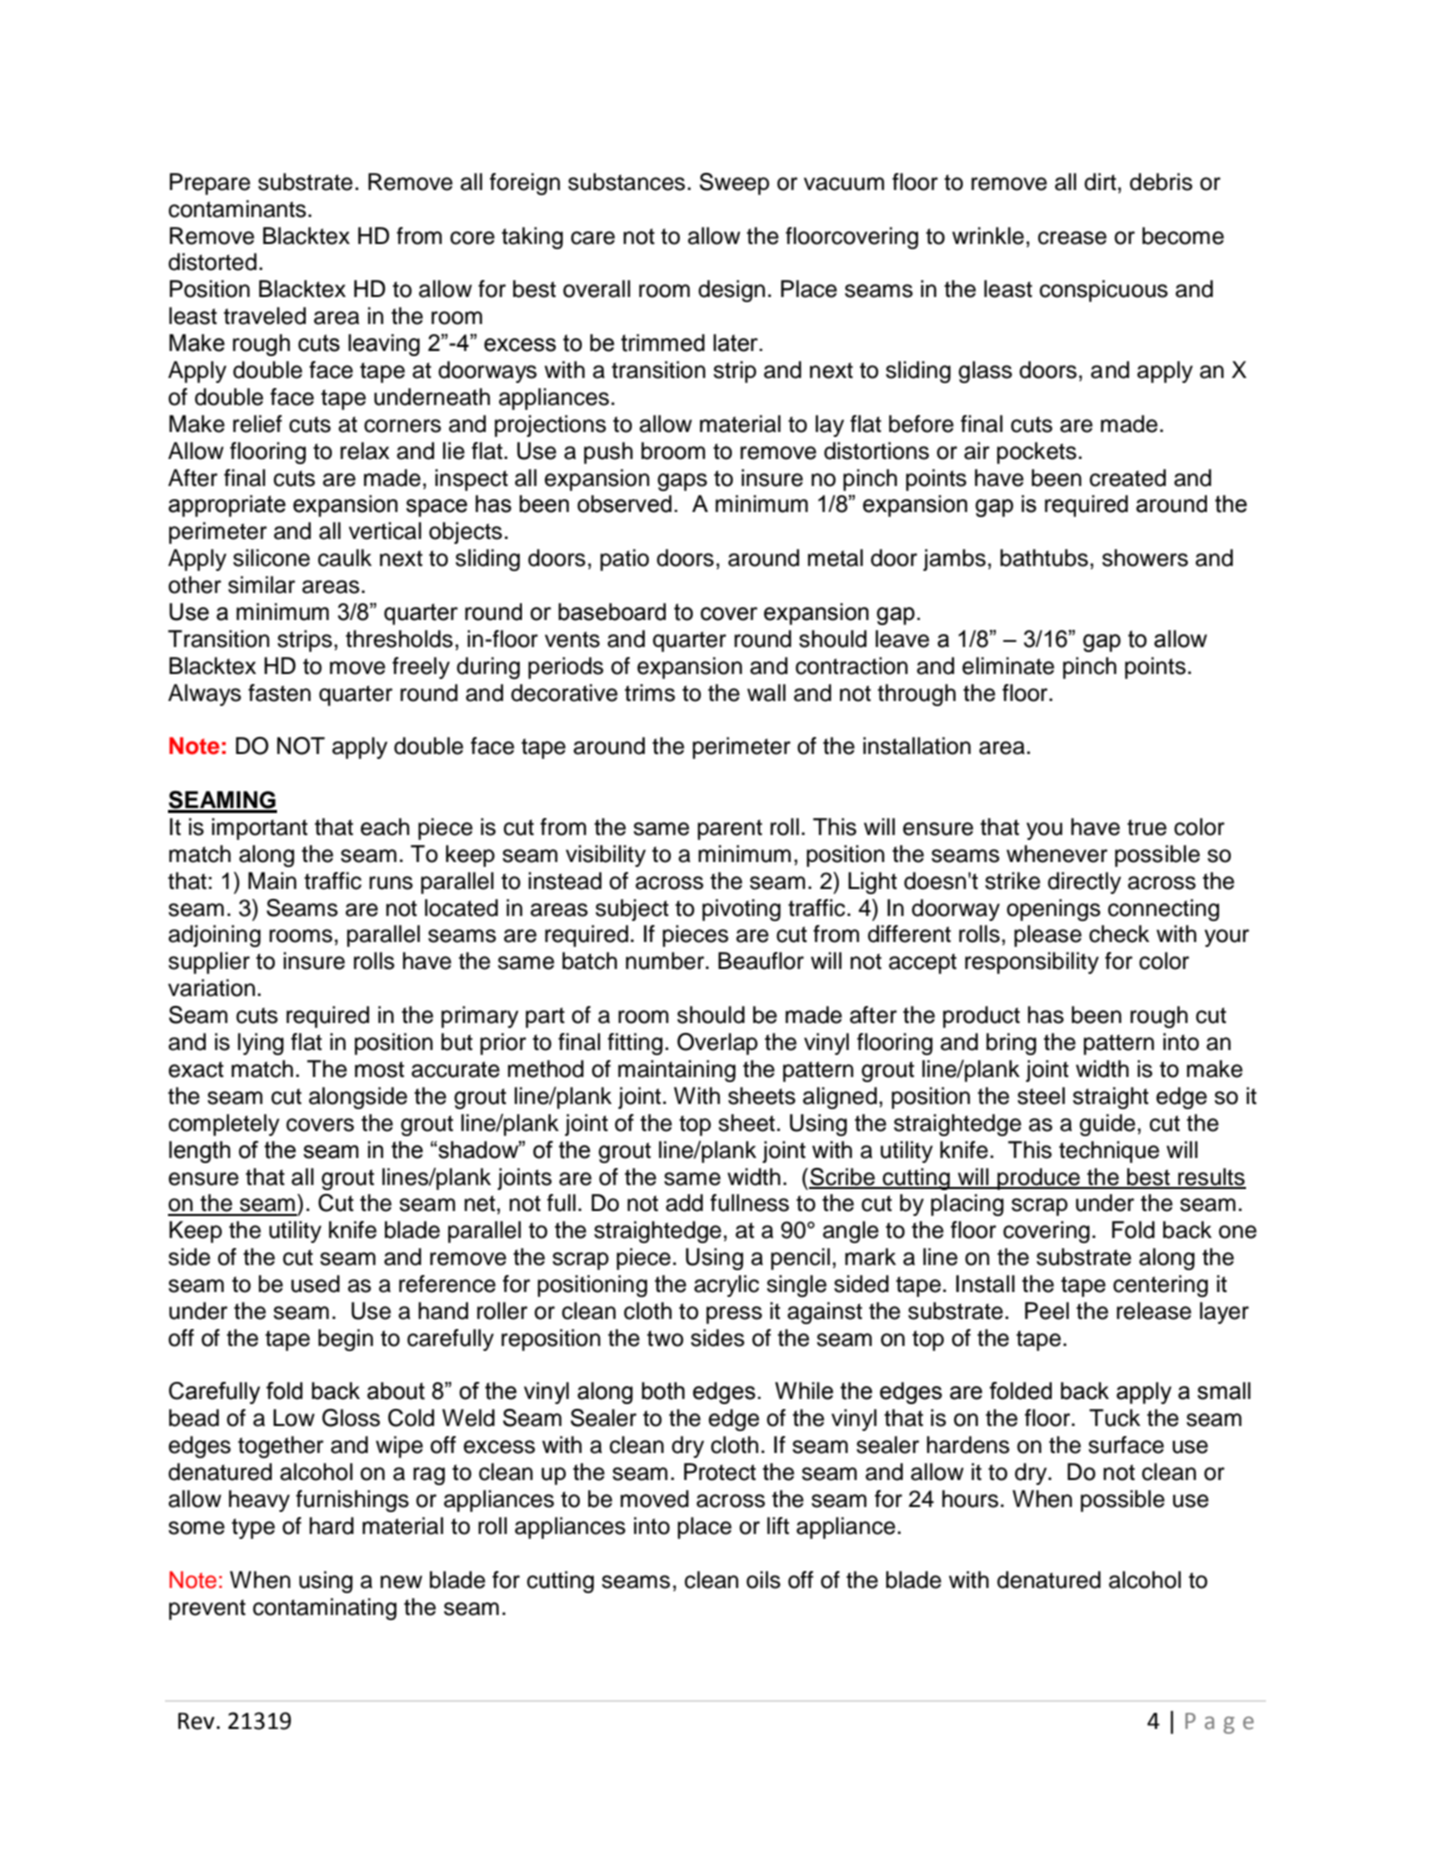  Describe the element at coordinates (734, 184) in the image. I see `Sweep` at that location.
